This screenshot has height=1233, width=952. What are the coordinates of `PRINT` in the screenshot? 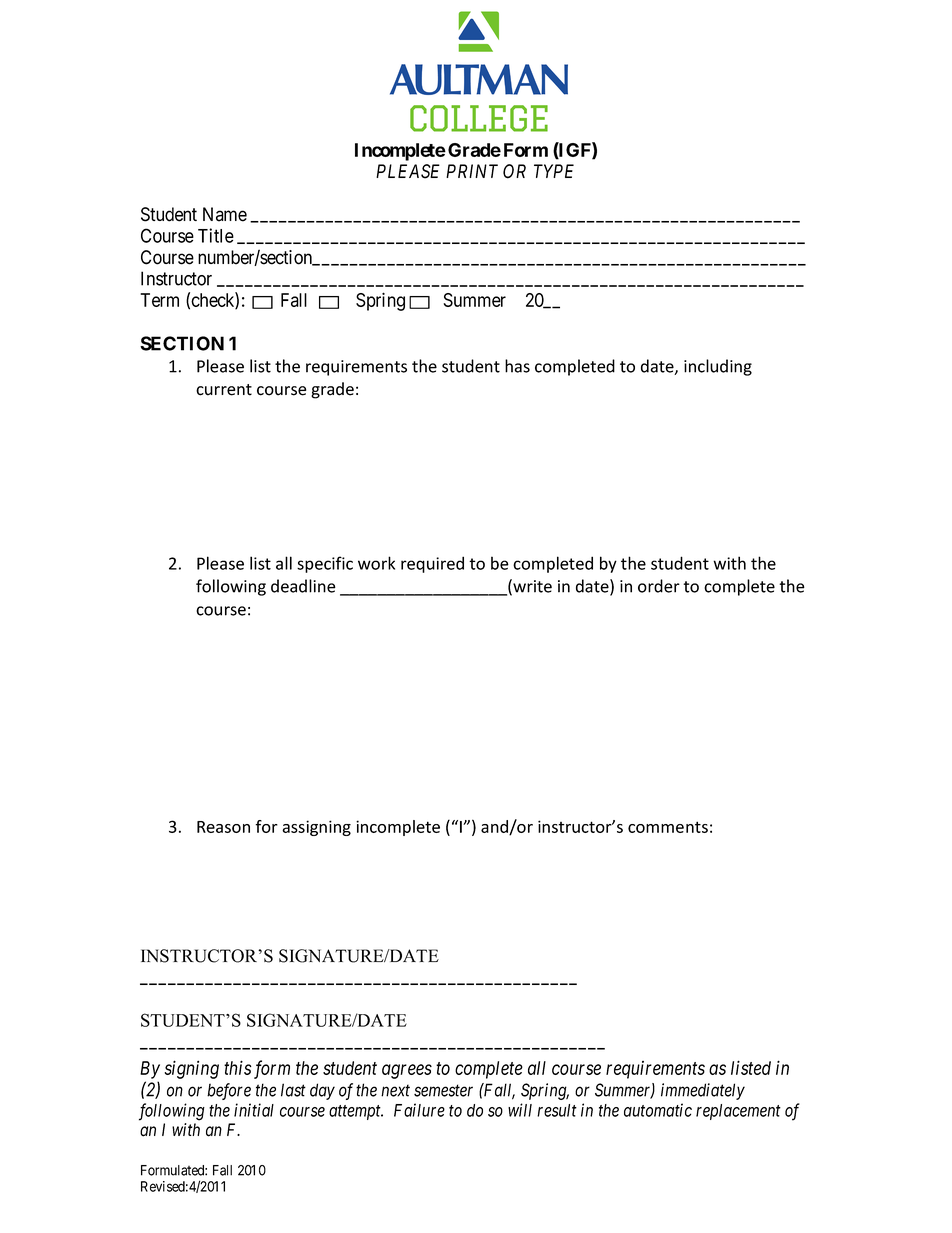 It's located at (472, 171).
